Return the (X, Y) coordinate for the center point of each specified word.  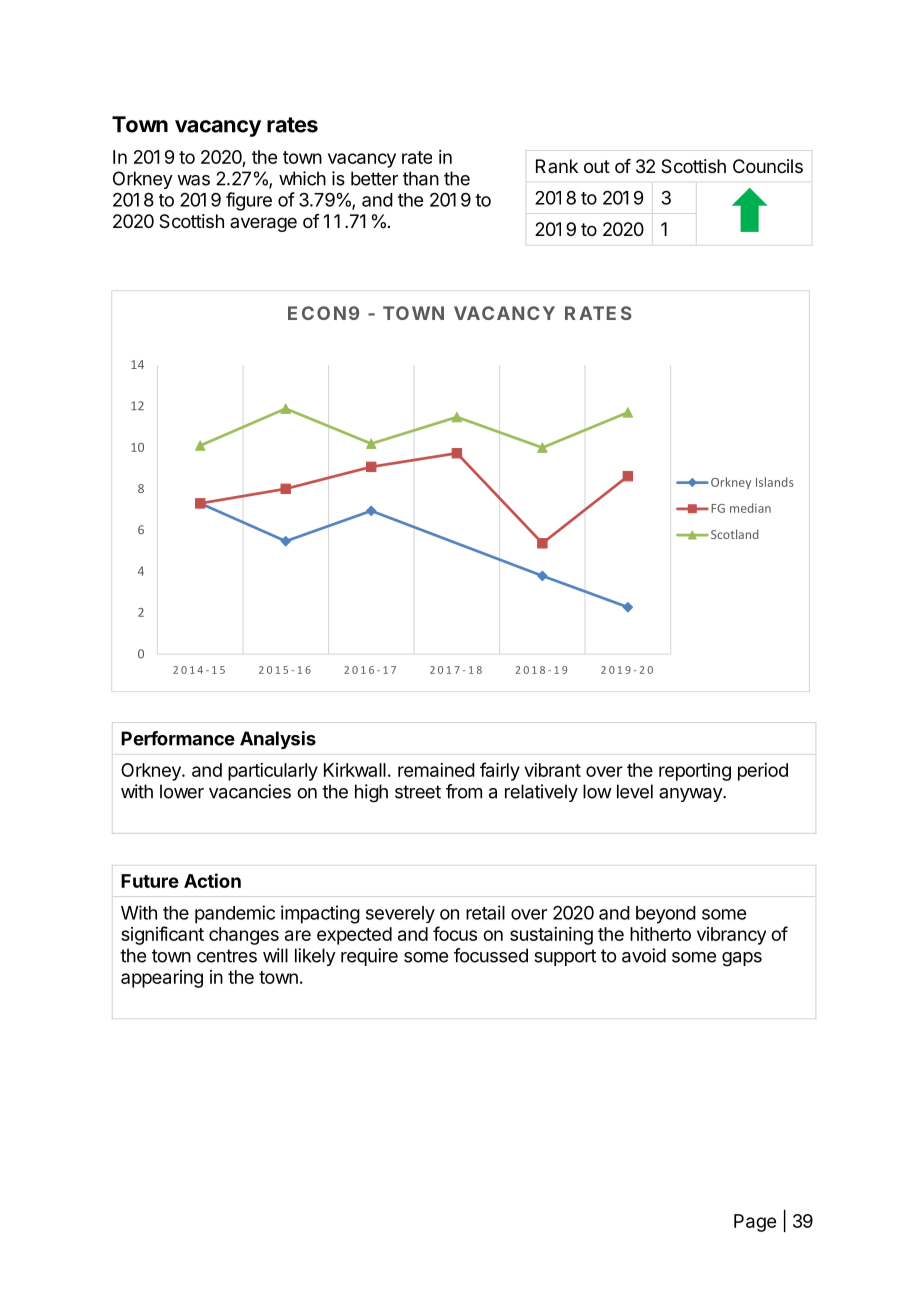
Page (755, 1223)
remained (436, 770)
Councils (768, 166)
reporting (695, 772)
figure (249, 201)
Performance (178, 738)
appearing (162, 979)
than (421, 178)
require (369, 957)
